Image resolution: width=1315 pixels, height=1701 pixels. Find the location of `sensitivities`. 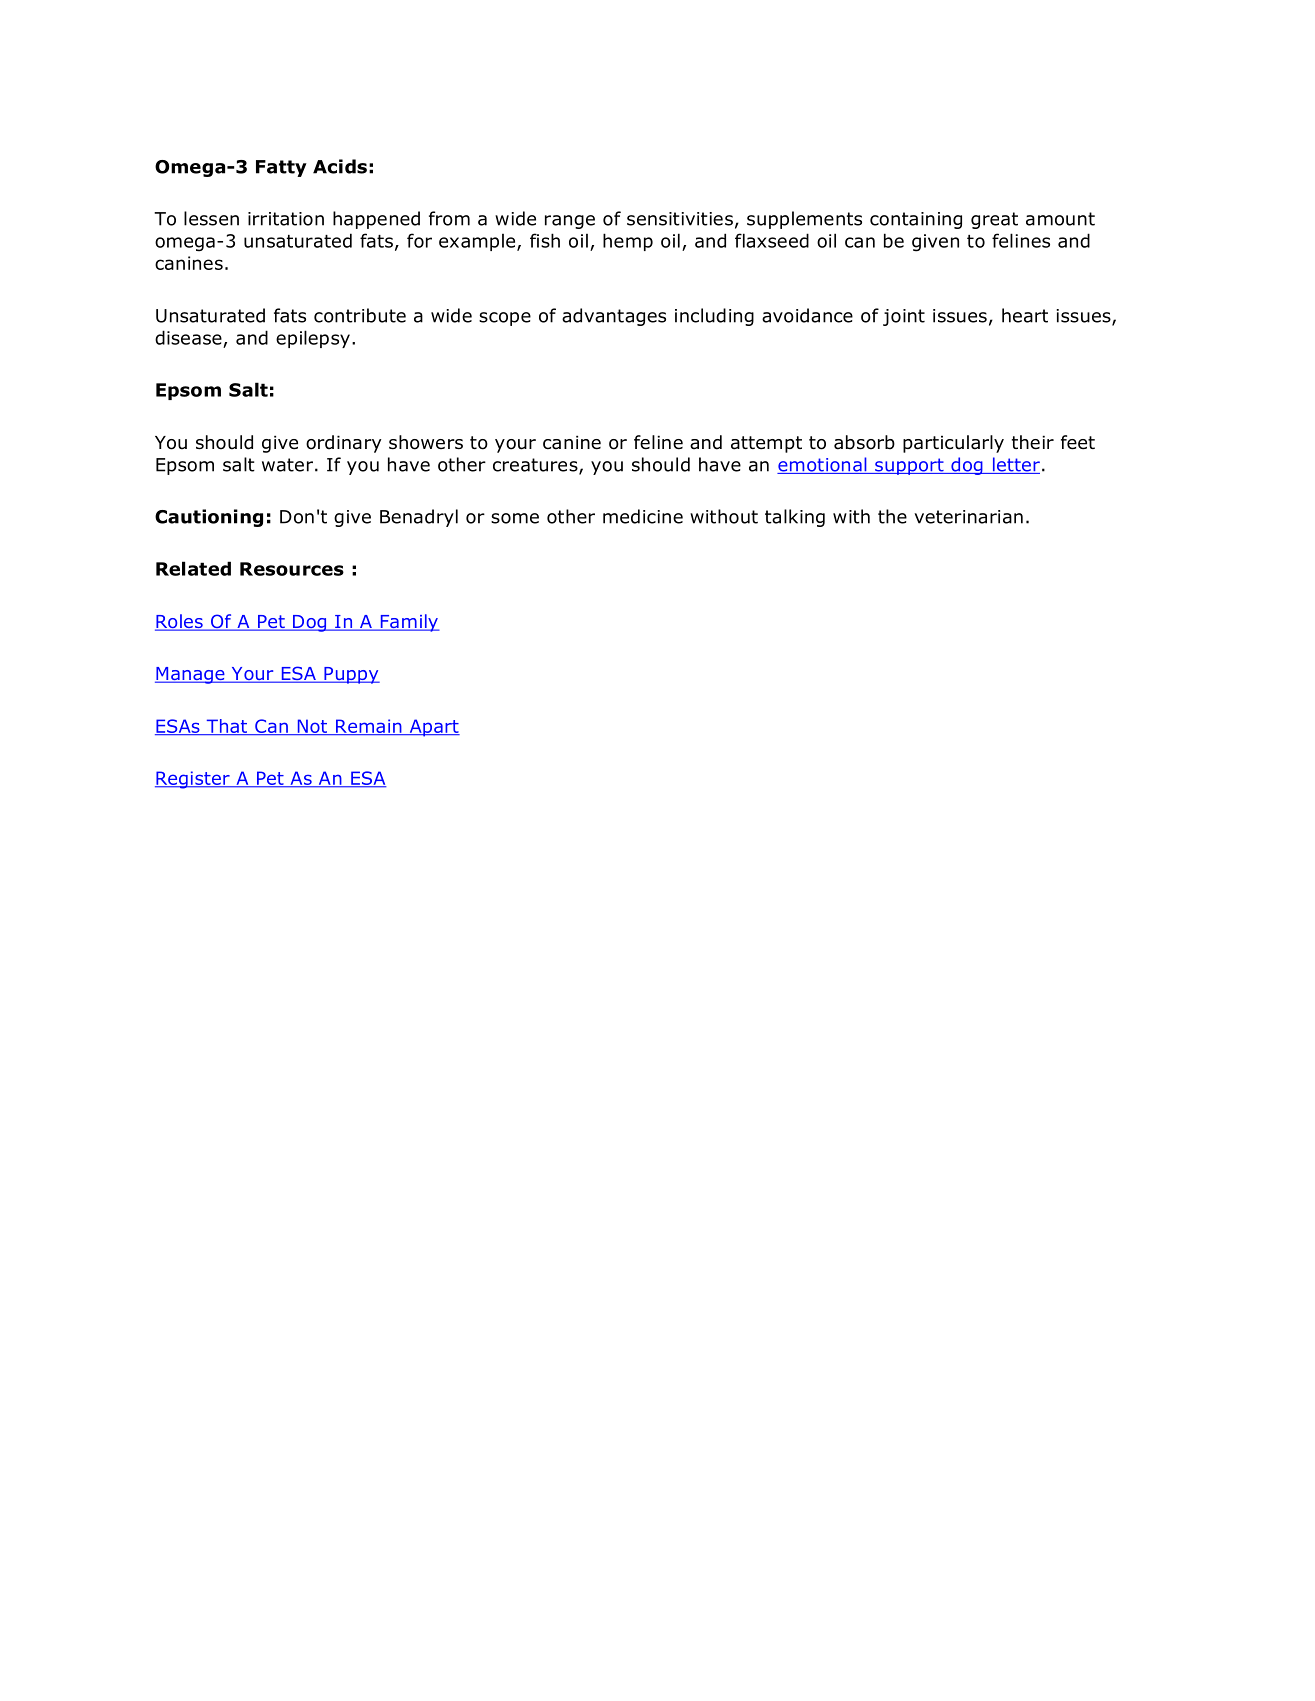

sensitivities is located at coordinates (680, 219).
